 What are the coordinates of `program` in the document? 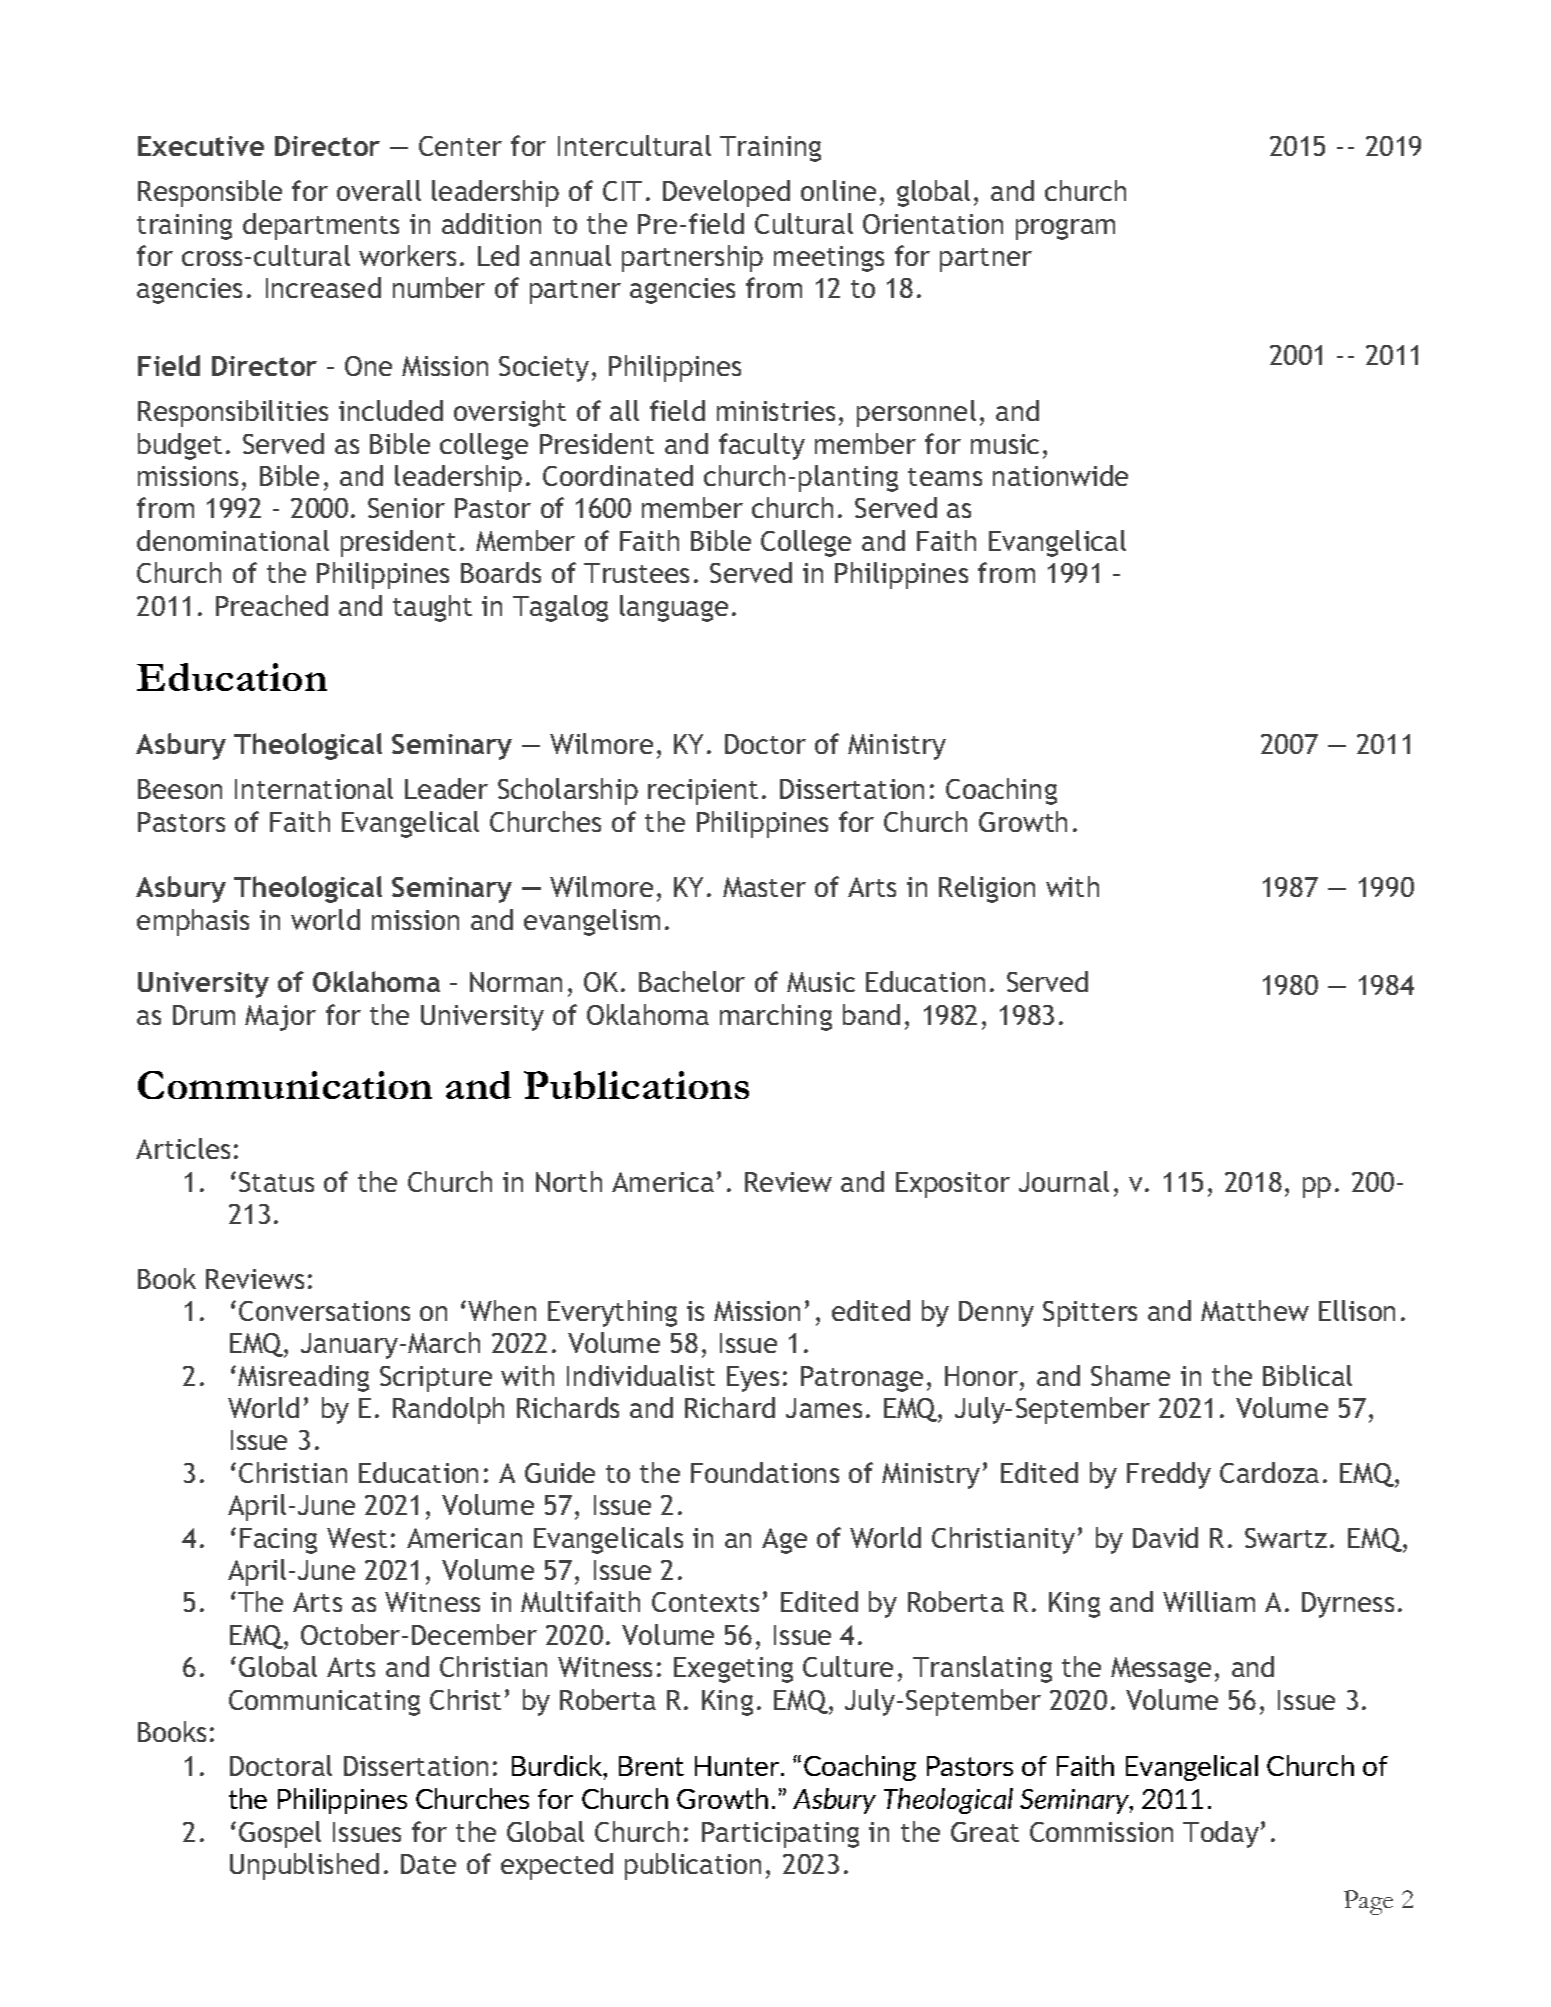 It's located at (1065, 229).
